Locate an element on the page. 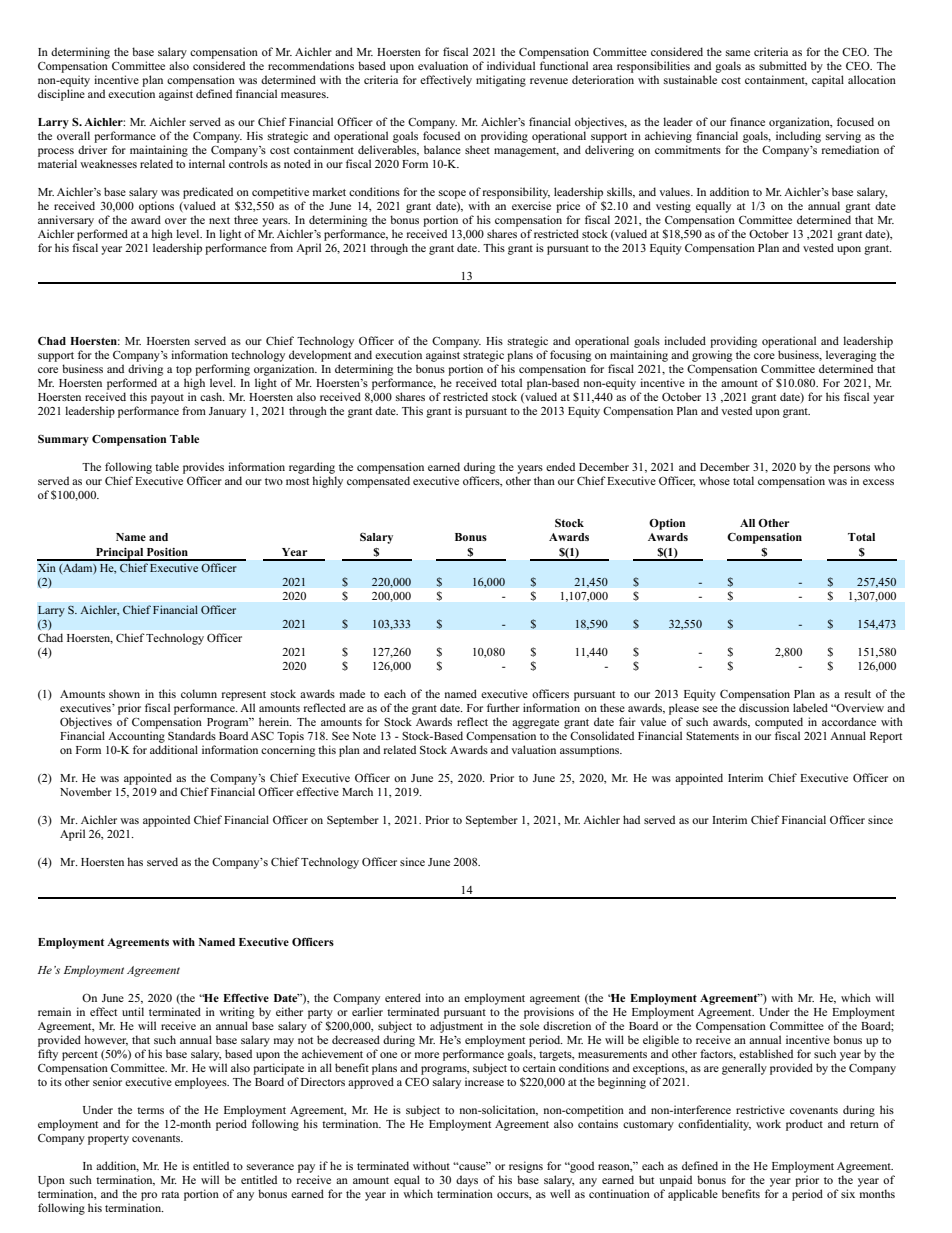  mitigating is located at coordinates (501, 81).
